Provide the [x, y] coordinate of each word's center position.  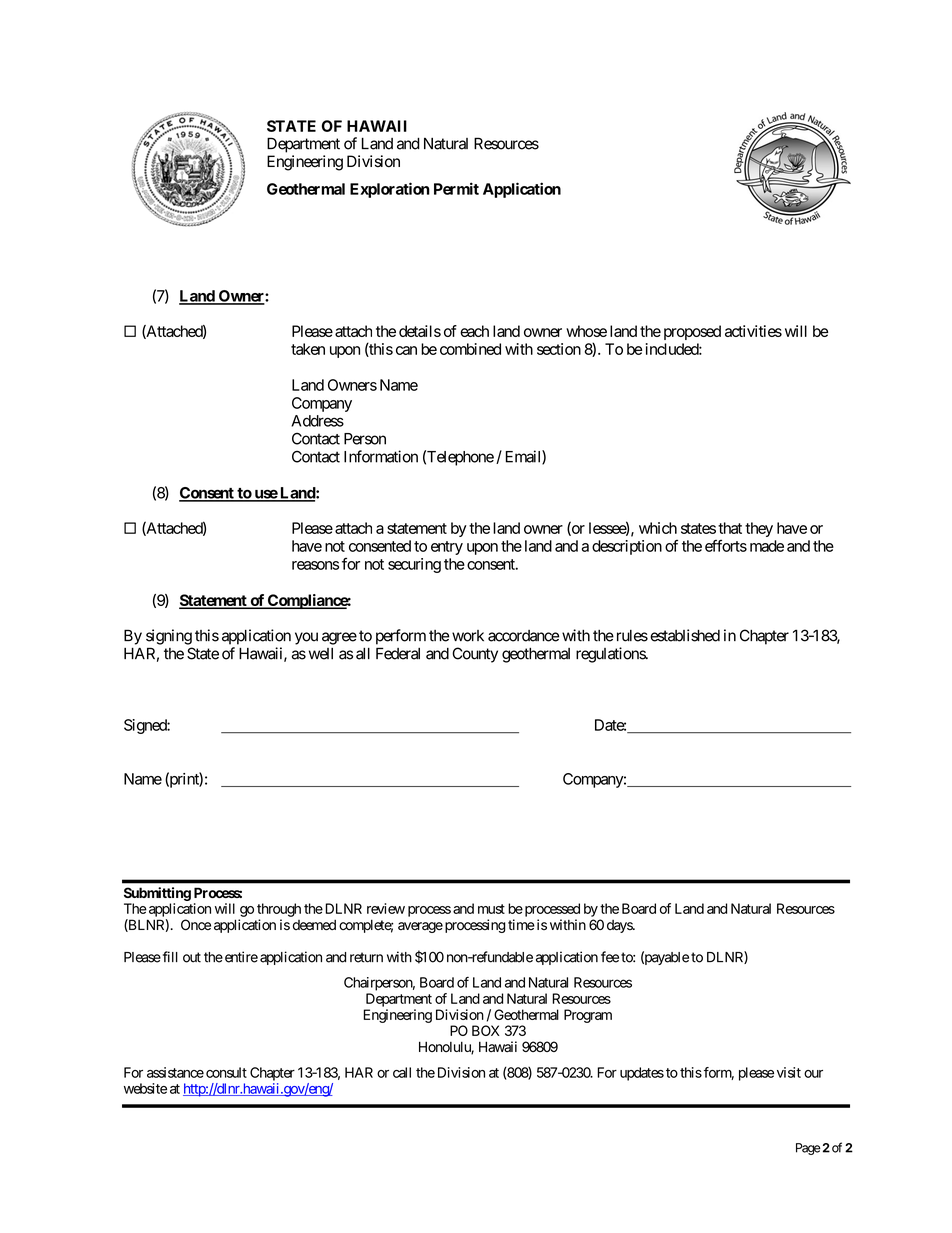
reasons [315, 565]
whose [586, 331]
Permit [456, 188]
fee [610, 957]
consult [226, 1072]
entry [447, 548]
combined [470, 349]
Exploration [390, 190]
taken [308, 349]
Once [196, 925]
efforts [726, 546]
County [475, 655]
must [491, 909]
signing [169, 637]
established [685, 635]
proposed [692, 332]
